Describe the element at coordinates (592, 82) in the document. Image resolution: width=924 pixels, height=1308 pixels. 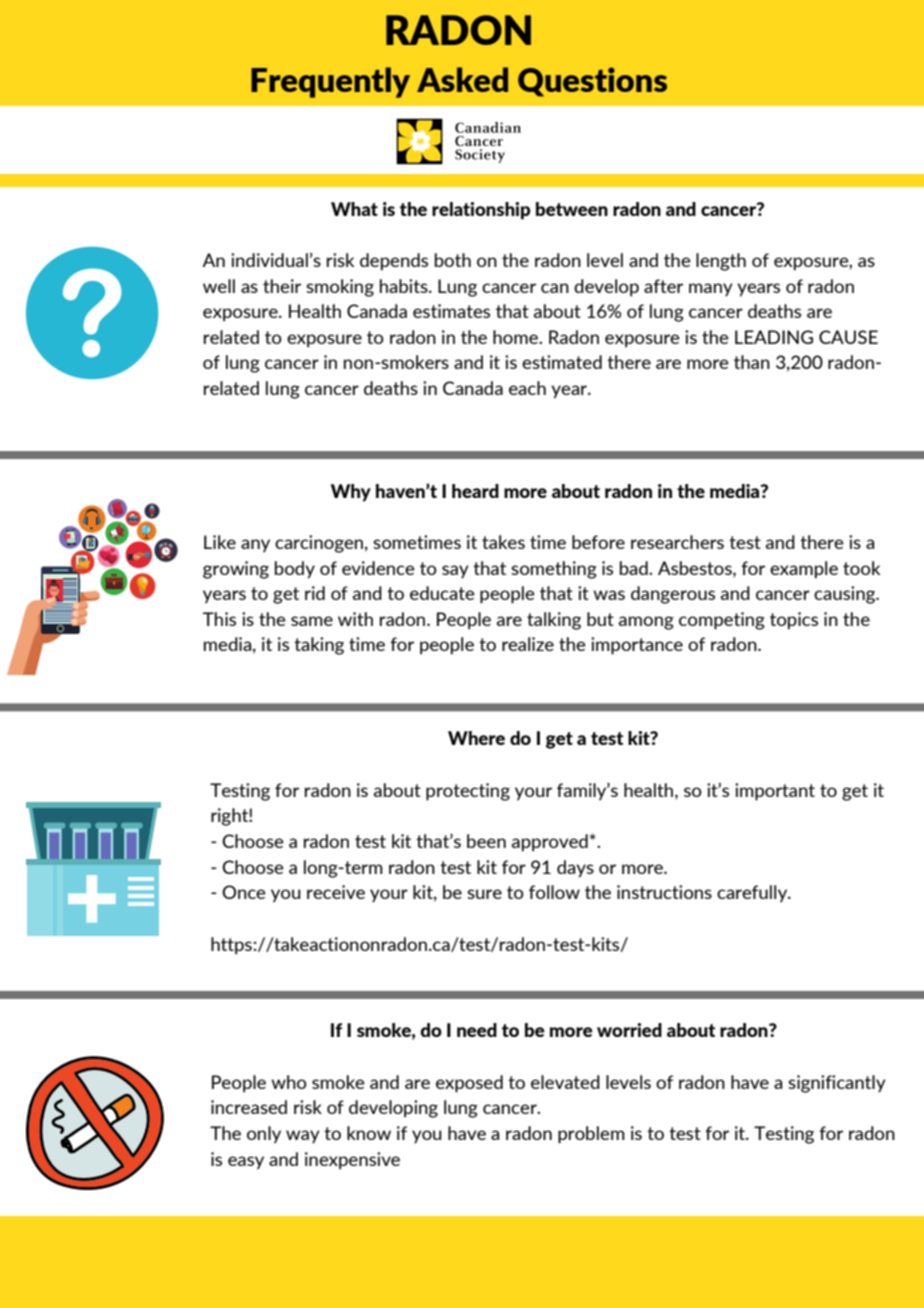
I see `Questions` at that location.
